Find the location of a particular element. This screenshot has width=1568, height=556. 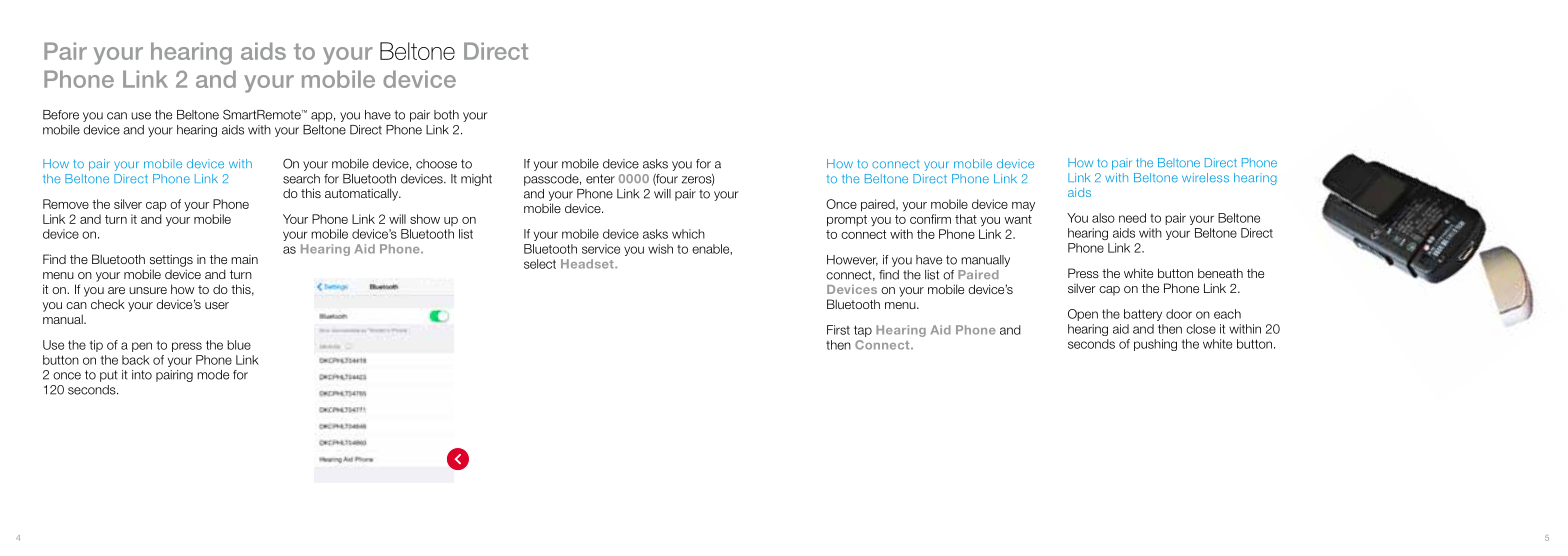

tap is located at coordinates (863, 331).
